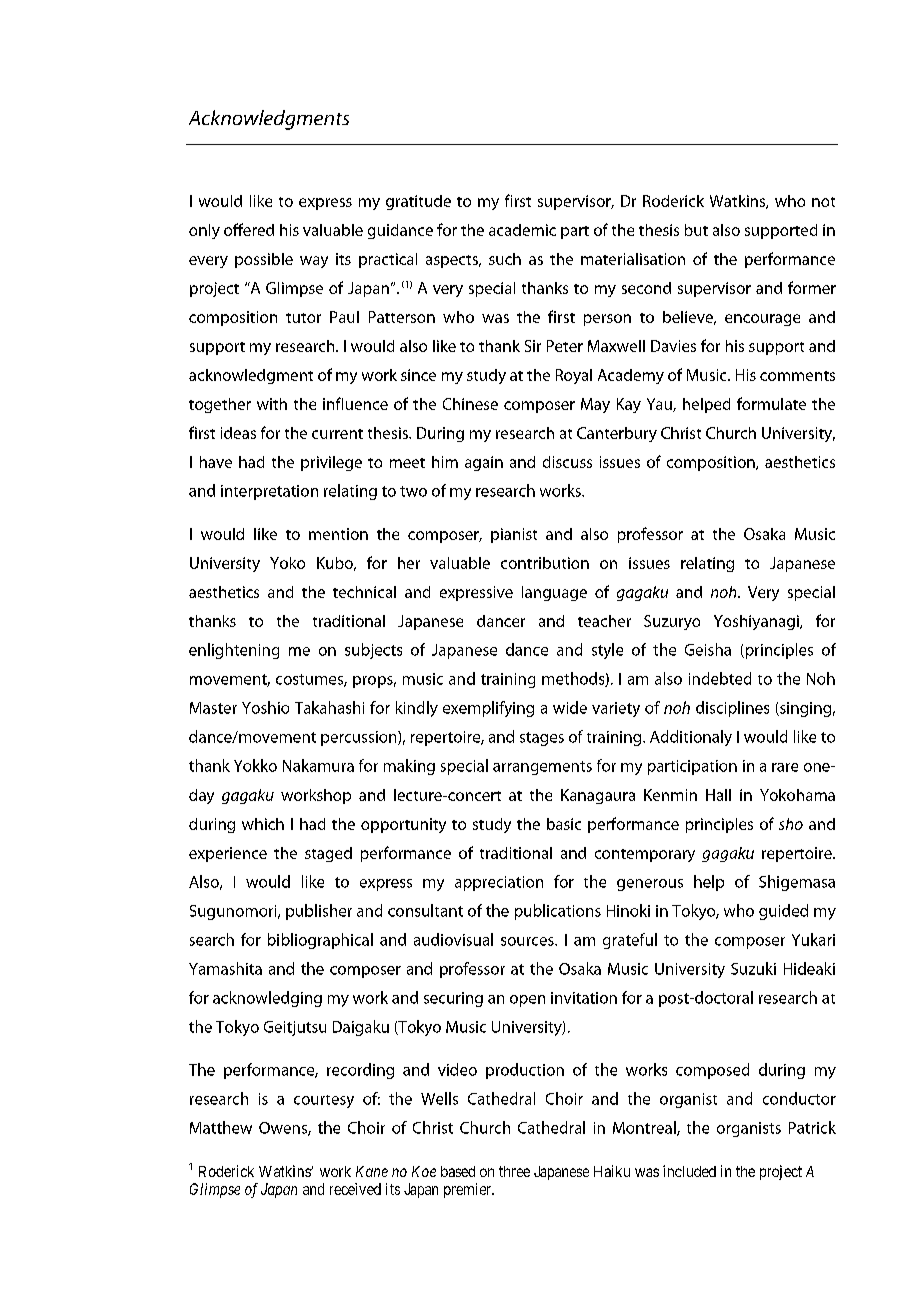 The width and height of the screenshot is (924, 1308). What do you see at coordinates (249, 229) in the screenshot?
I see `offered` at bounding box center [249, 229].
